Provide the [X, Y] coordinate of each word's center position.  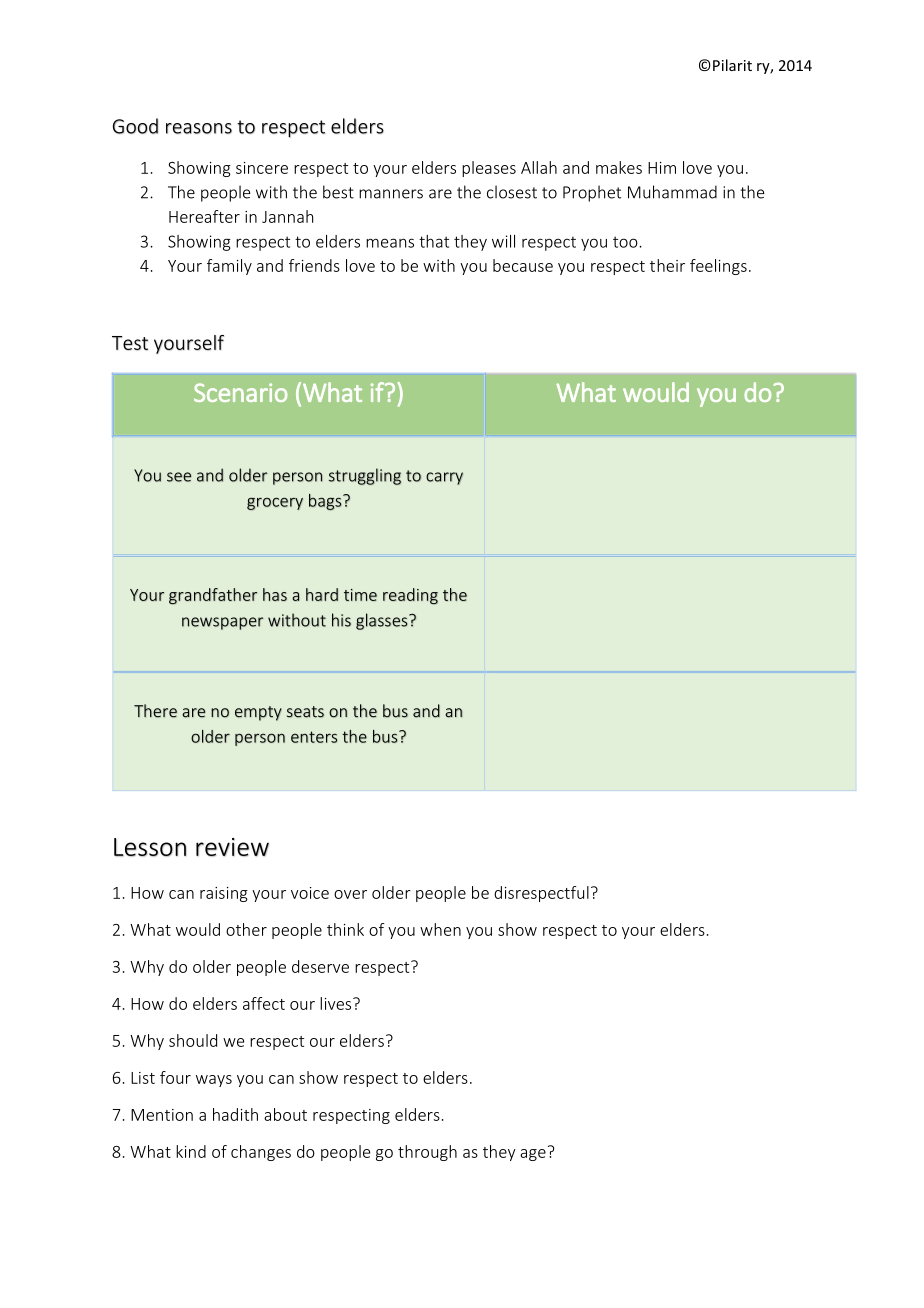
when [440, 929]
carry [444, 478]
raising [224, 894]
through [427, 1153]
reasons [199, 128]
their [667, 265]
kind [191, 1151]
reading [410, 596]
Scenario [240, 392]
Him [662, 168]
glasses [383, 621]
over [350, 894]
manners [391, 194]
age [533, 1155]
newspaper [222, 623]
